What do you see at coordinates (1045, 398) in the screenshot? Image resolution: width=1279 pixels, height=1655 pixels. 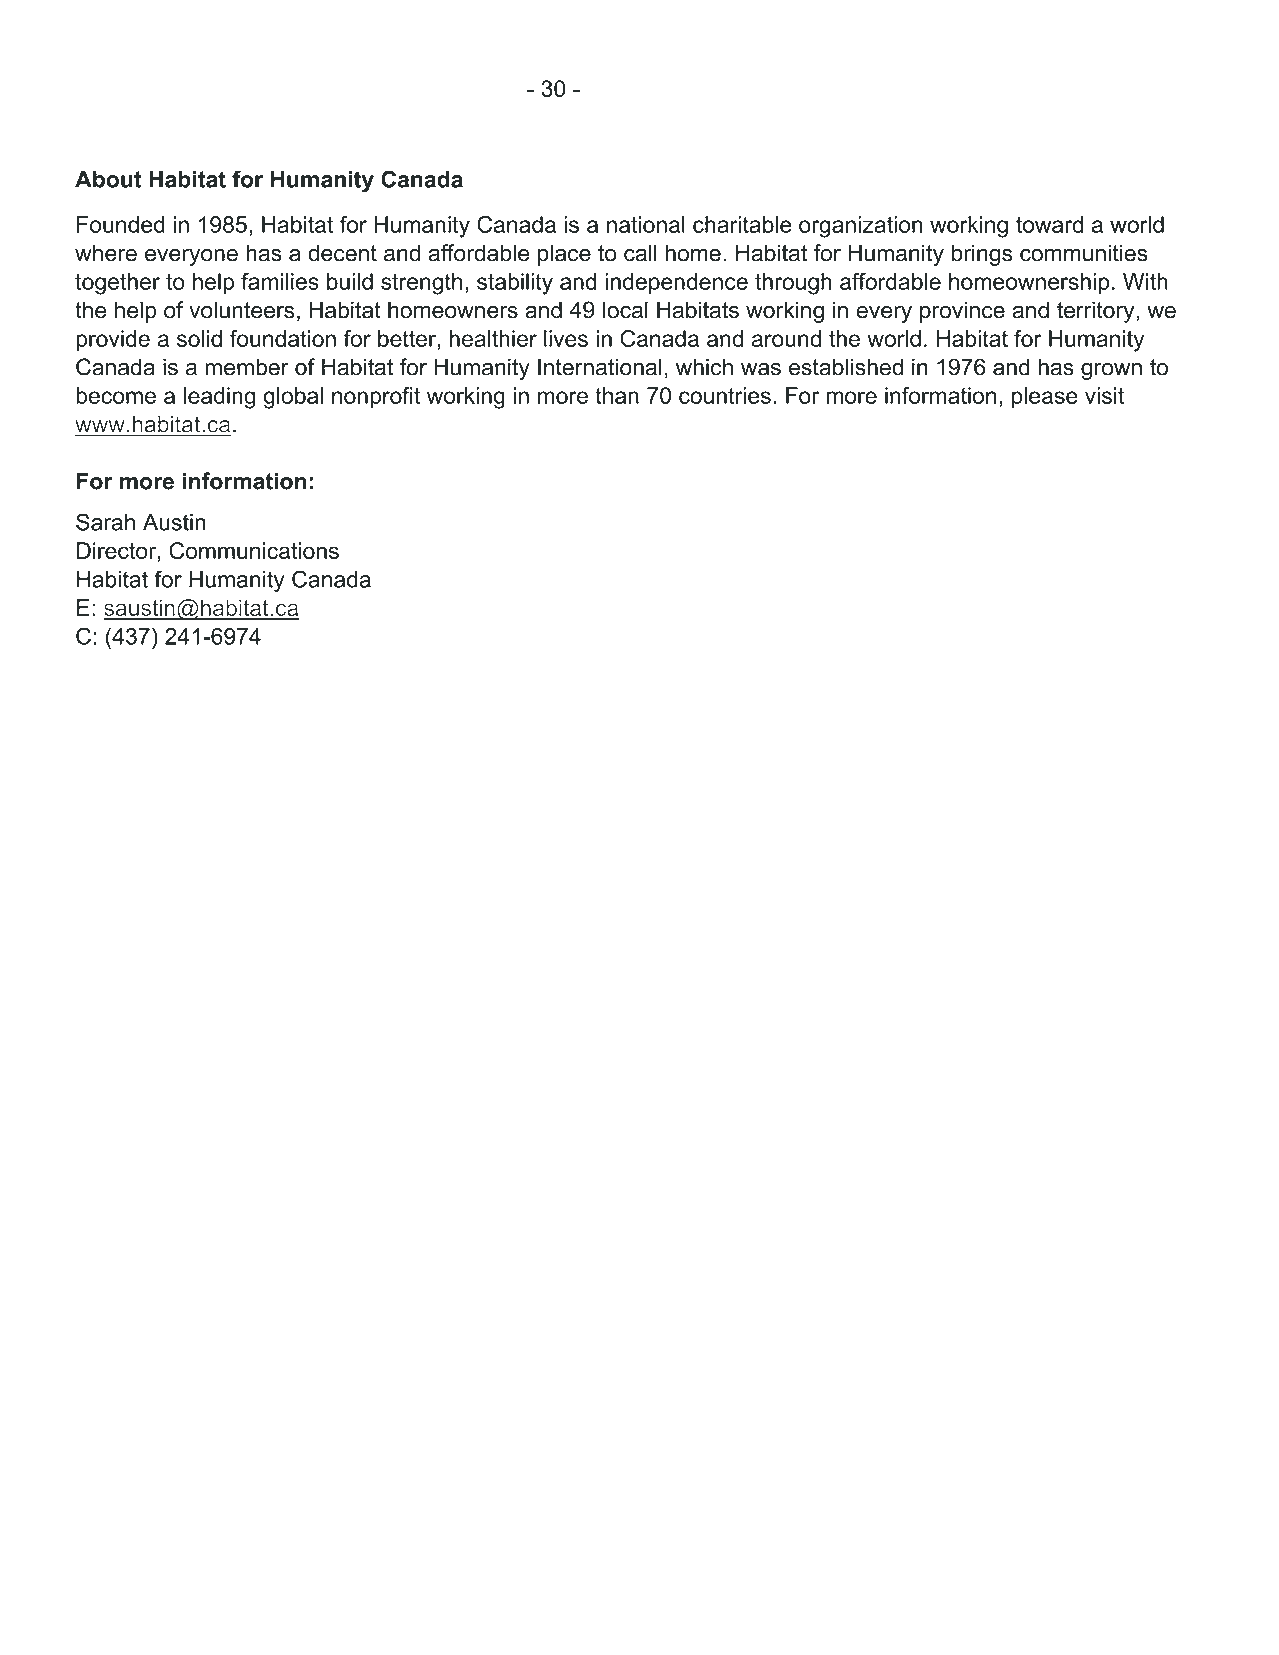 I see `please` at bounding box center [1045, 398].
